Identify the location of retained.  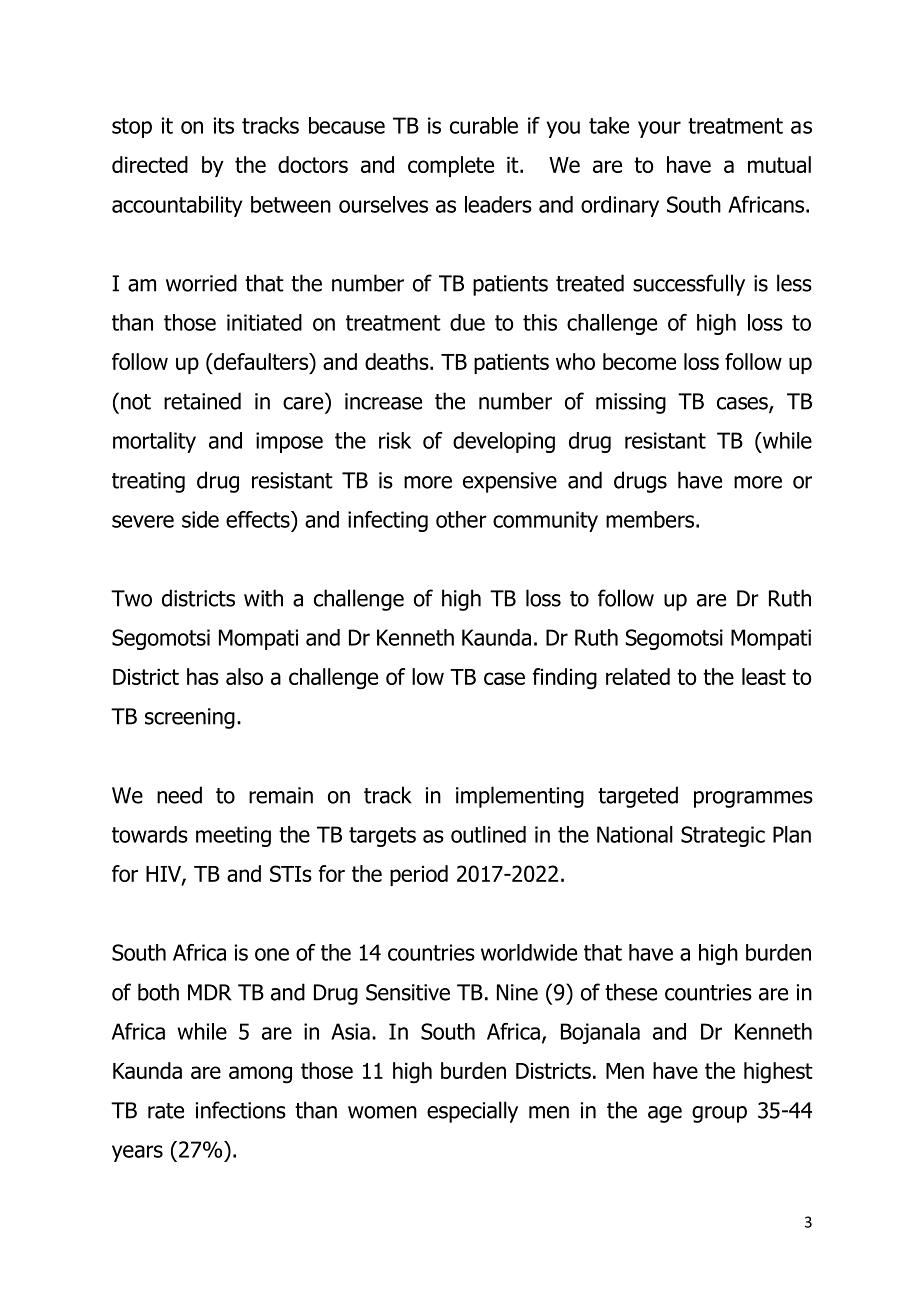
(202, 401).
